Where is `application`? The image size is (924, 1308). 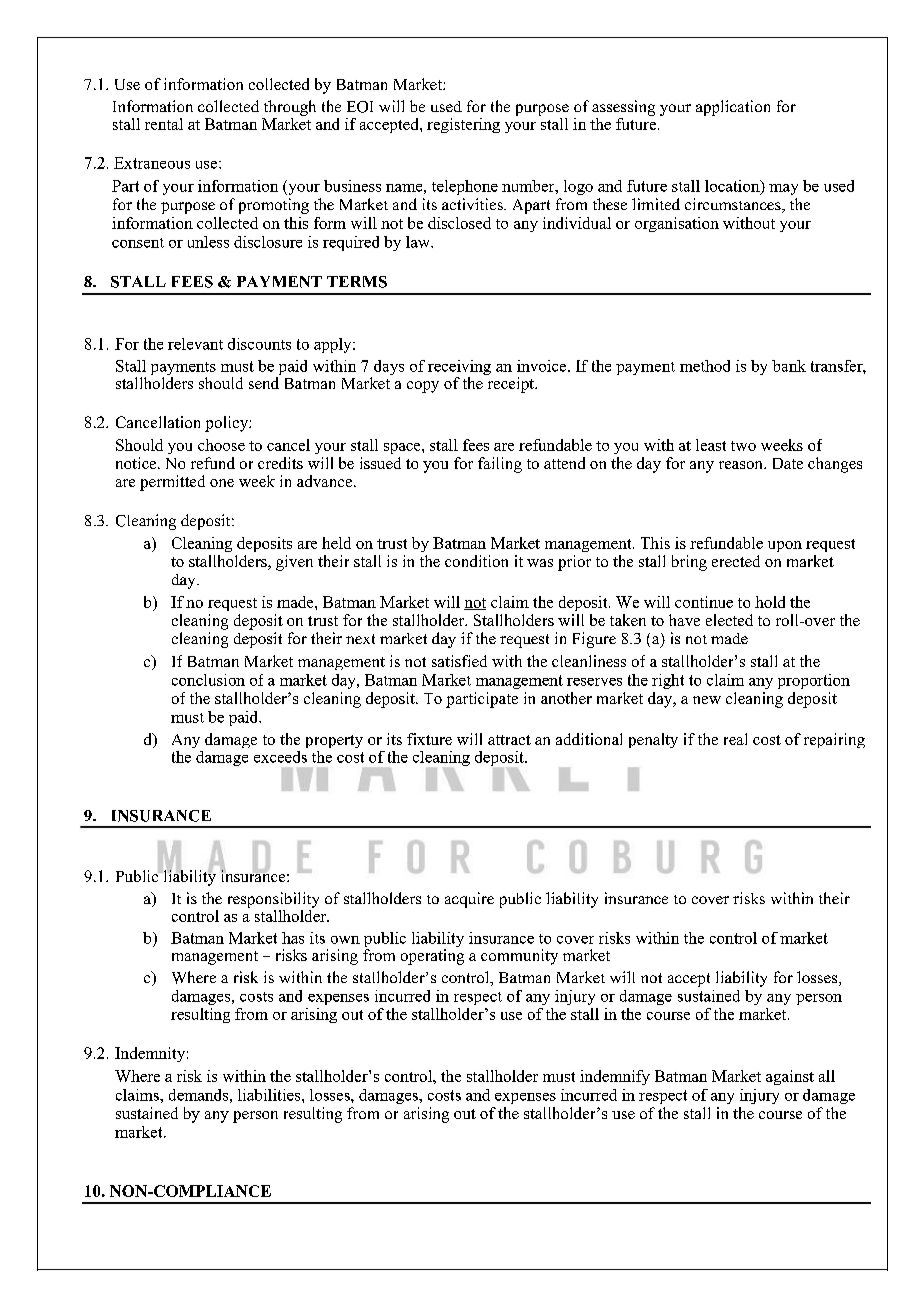 application is located at coordinates (733, 108).
